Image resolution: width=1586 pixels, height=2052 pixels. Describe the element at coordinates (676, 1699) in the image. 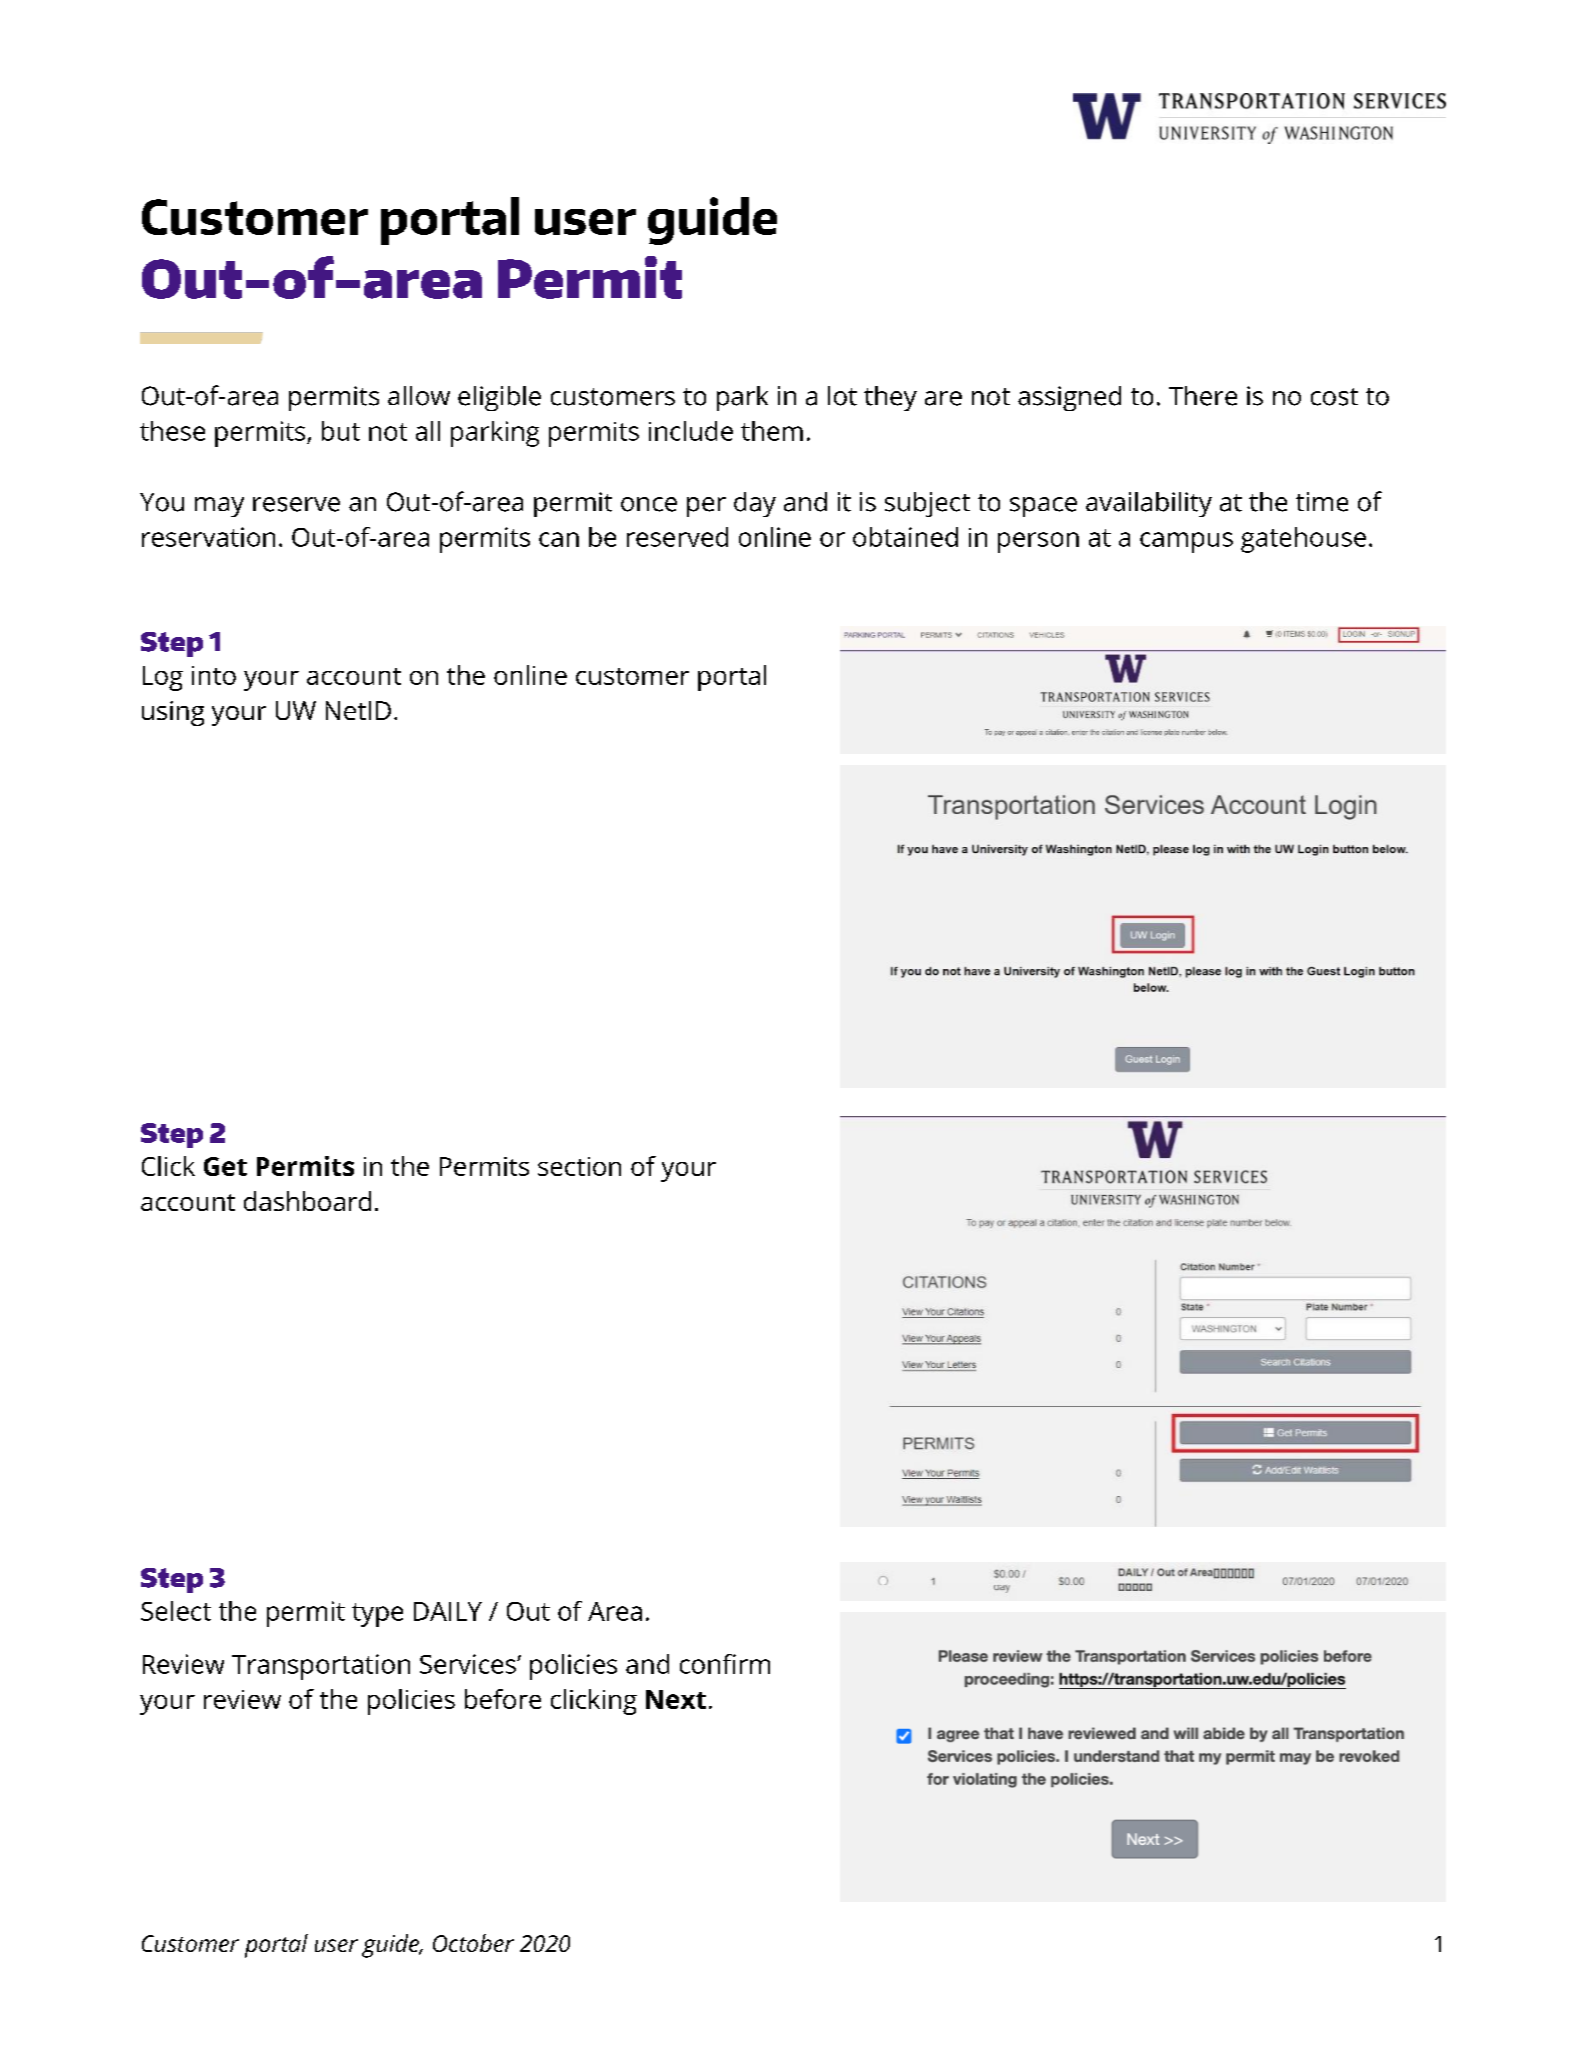

I see `Next` at that location.
